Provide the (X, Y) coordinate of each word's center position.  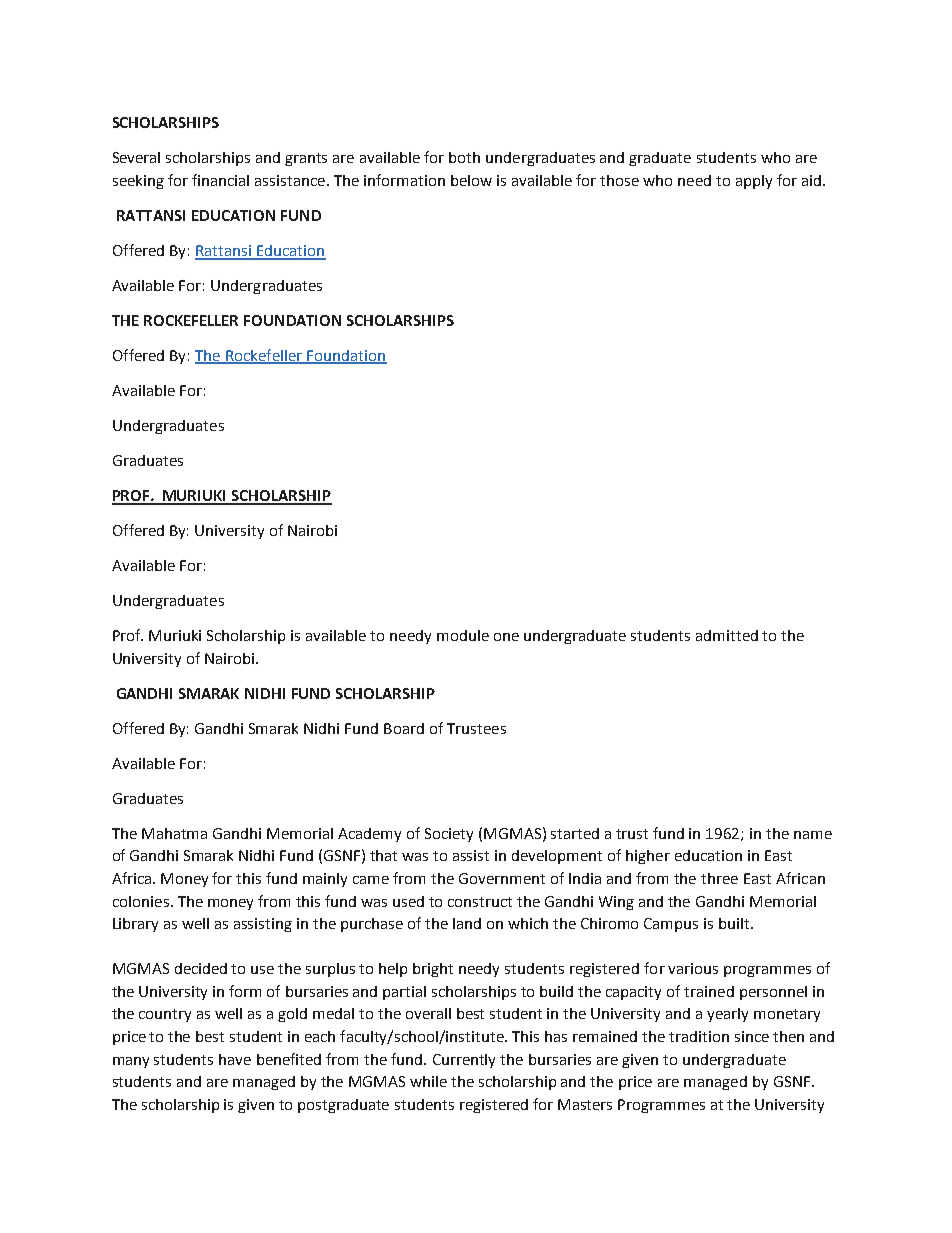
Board (404, 728)
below (471, 180)
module (463, 635)
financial (220, 180)
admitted (727, 635)
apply (754, 182)
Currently (464, 1061)
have (235, 1059)
